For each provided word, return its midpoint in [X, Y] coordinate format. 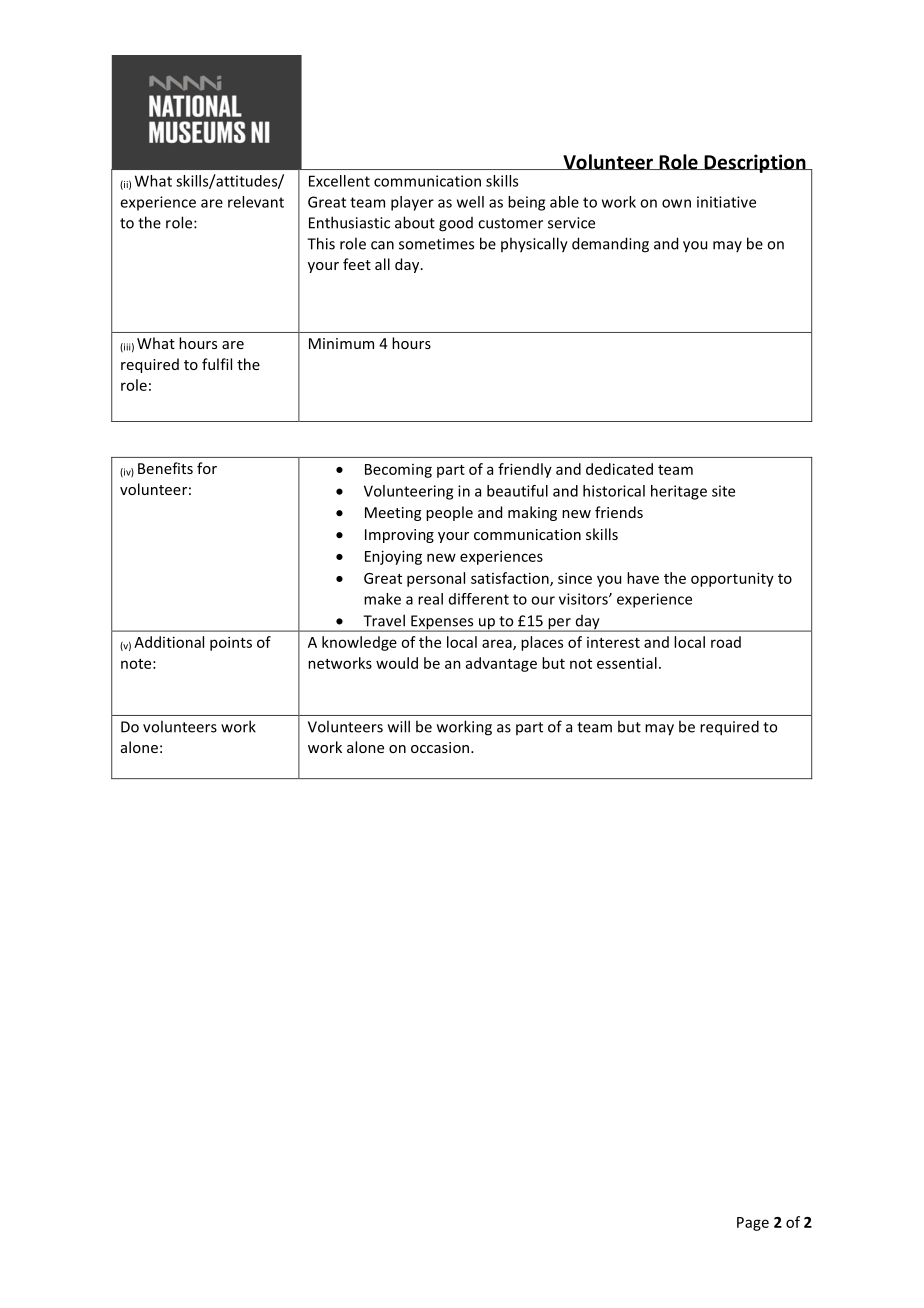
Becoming [398, 471]
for [207, 468]
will [399, 726]
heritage [679, 492]
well [470, 202]
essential [627, 663]
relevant [256, 202]
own [676, 203]
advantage [501, 664]
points [231, 643]
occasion [441, 747]
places [542, 643]
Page [753, 1224]
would [397, 663]
